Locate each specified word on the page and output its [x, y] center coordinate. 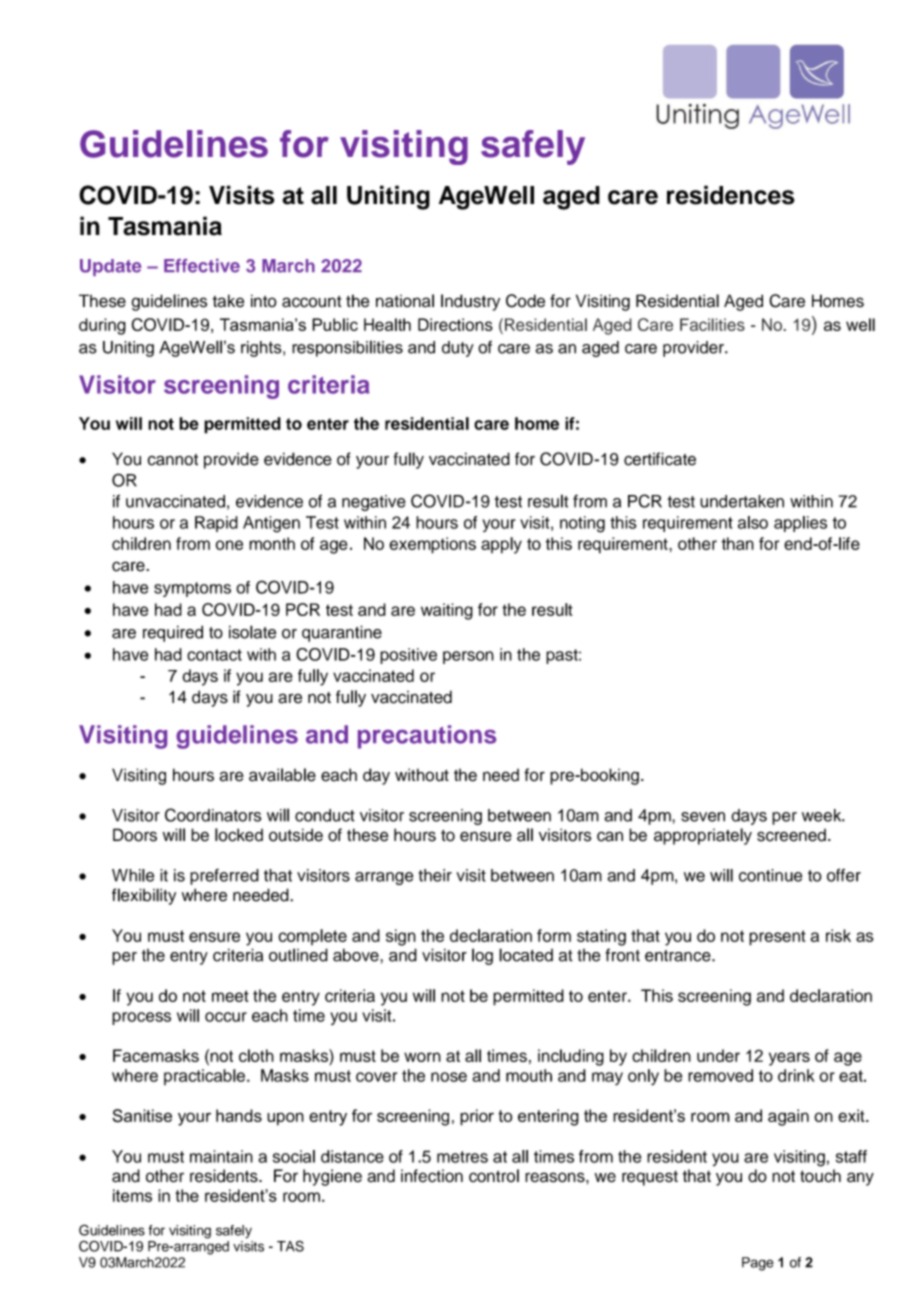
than [737, 543]
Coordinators [213, 815]
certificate [660, 459]
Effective [202, 266]
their [435, 875]
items [132, 1195]
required [173, 633]
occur [226, 1017]
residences [731, 195]
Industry [470, 302]
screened [791, 835]
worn [422, 1057]
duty [458, 349]
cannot [172, 460]
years [789, 1059]
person [468, 657]
